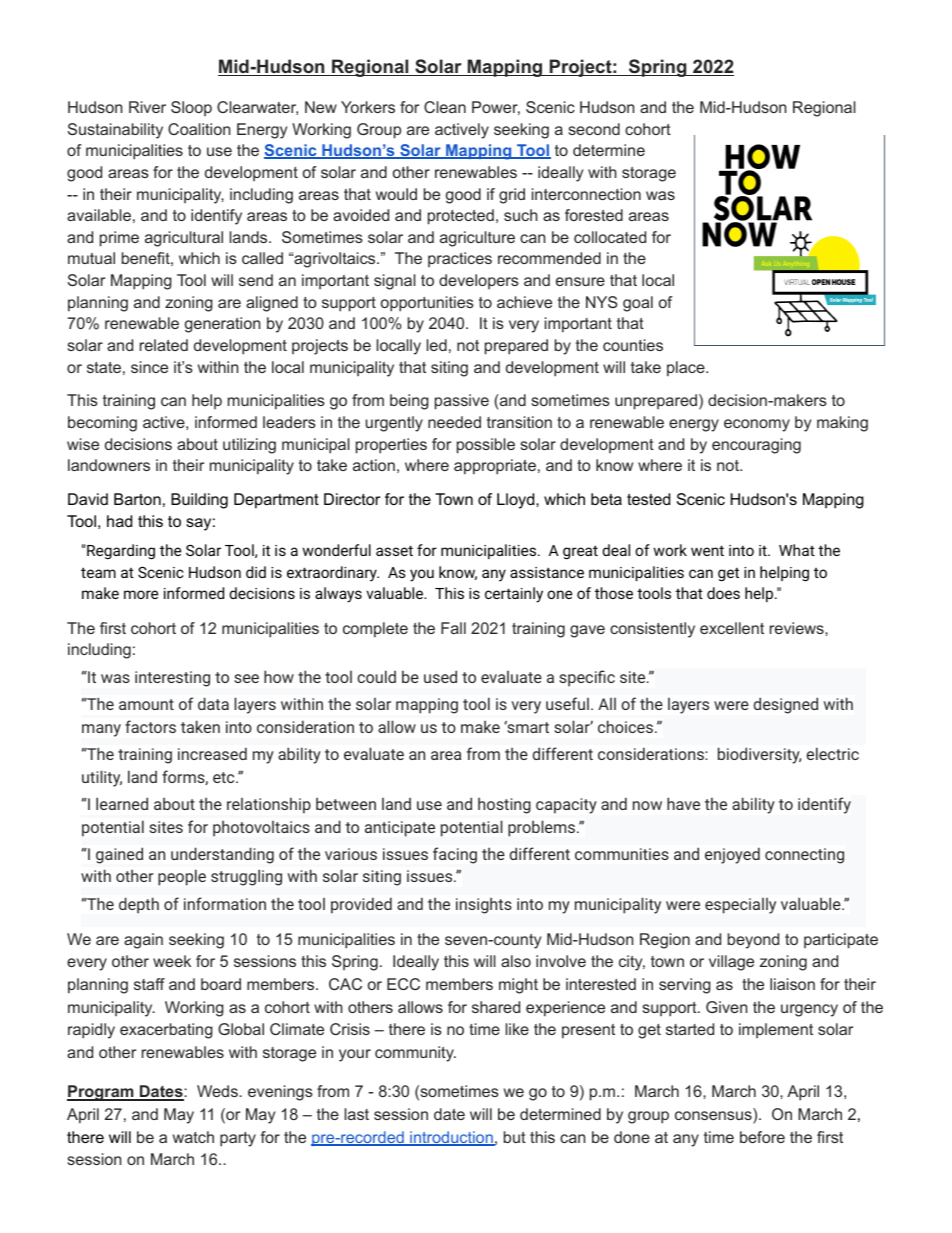 The height and width of the image is (1233, 952). Describe the element at coordinates (732, 628) in the image. I see `excellent` at that location.
